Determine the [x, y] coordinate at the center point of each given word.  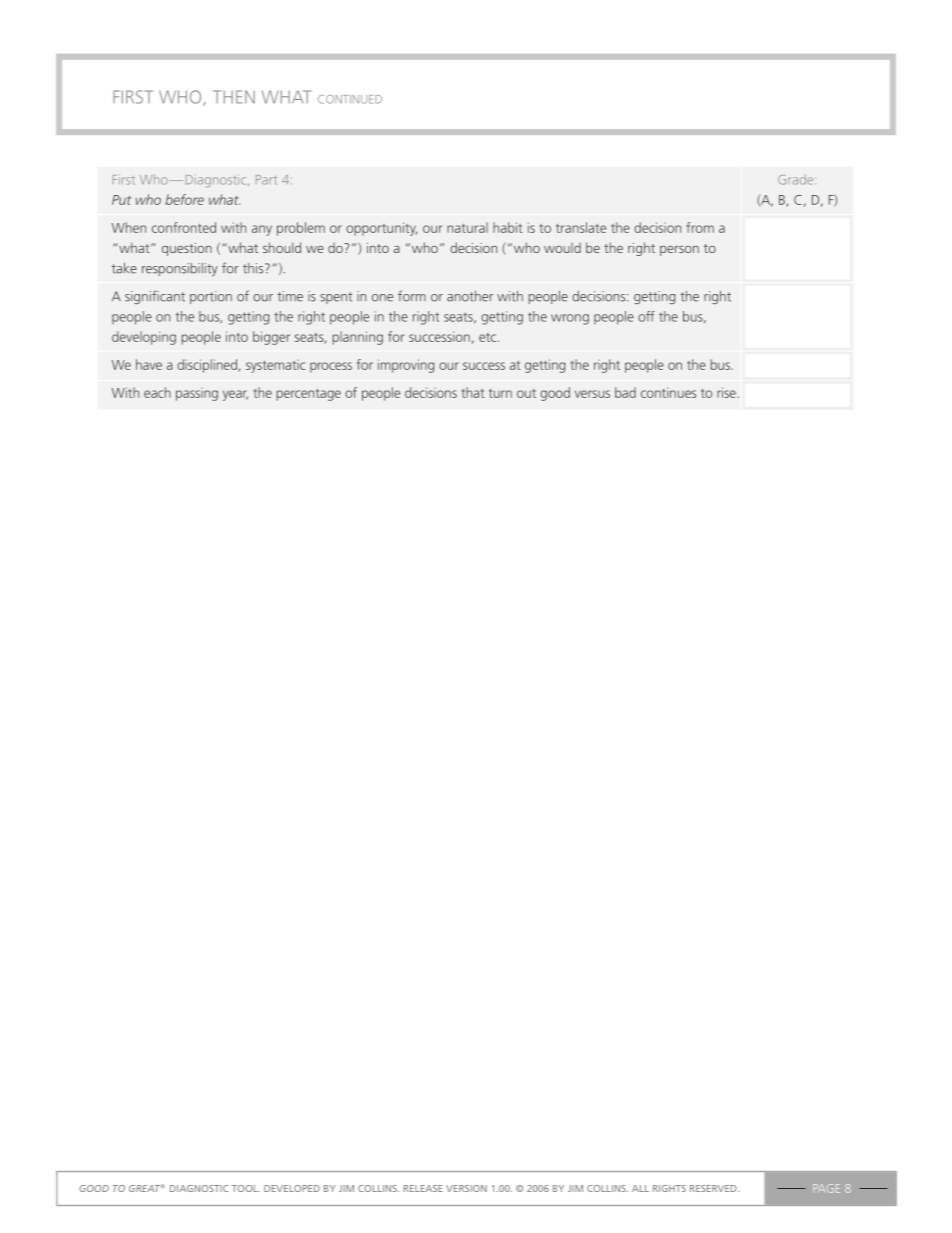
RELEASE [422, 1188]
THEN [234, 97]
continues [668, 392]
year [235, 395]
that [472, 392]
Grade [797, 179]
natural [467, 227]
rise [727, 392]
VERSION [466, 1188]
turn [500, 393]
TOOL [246, 1188]
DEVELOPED [292, 1188]
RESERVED [714, 1188]
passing [197, 394]
